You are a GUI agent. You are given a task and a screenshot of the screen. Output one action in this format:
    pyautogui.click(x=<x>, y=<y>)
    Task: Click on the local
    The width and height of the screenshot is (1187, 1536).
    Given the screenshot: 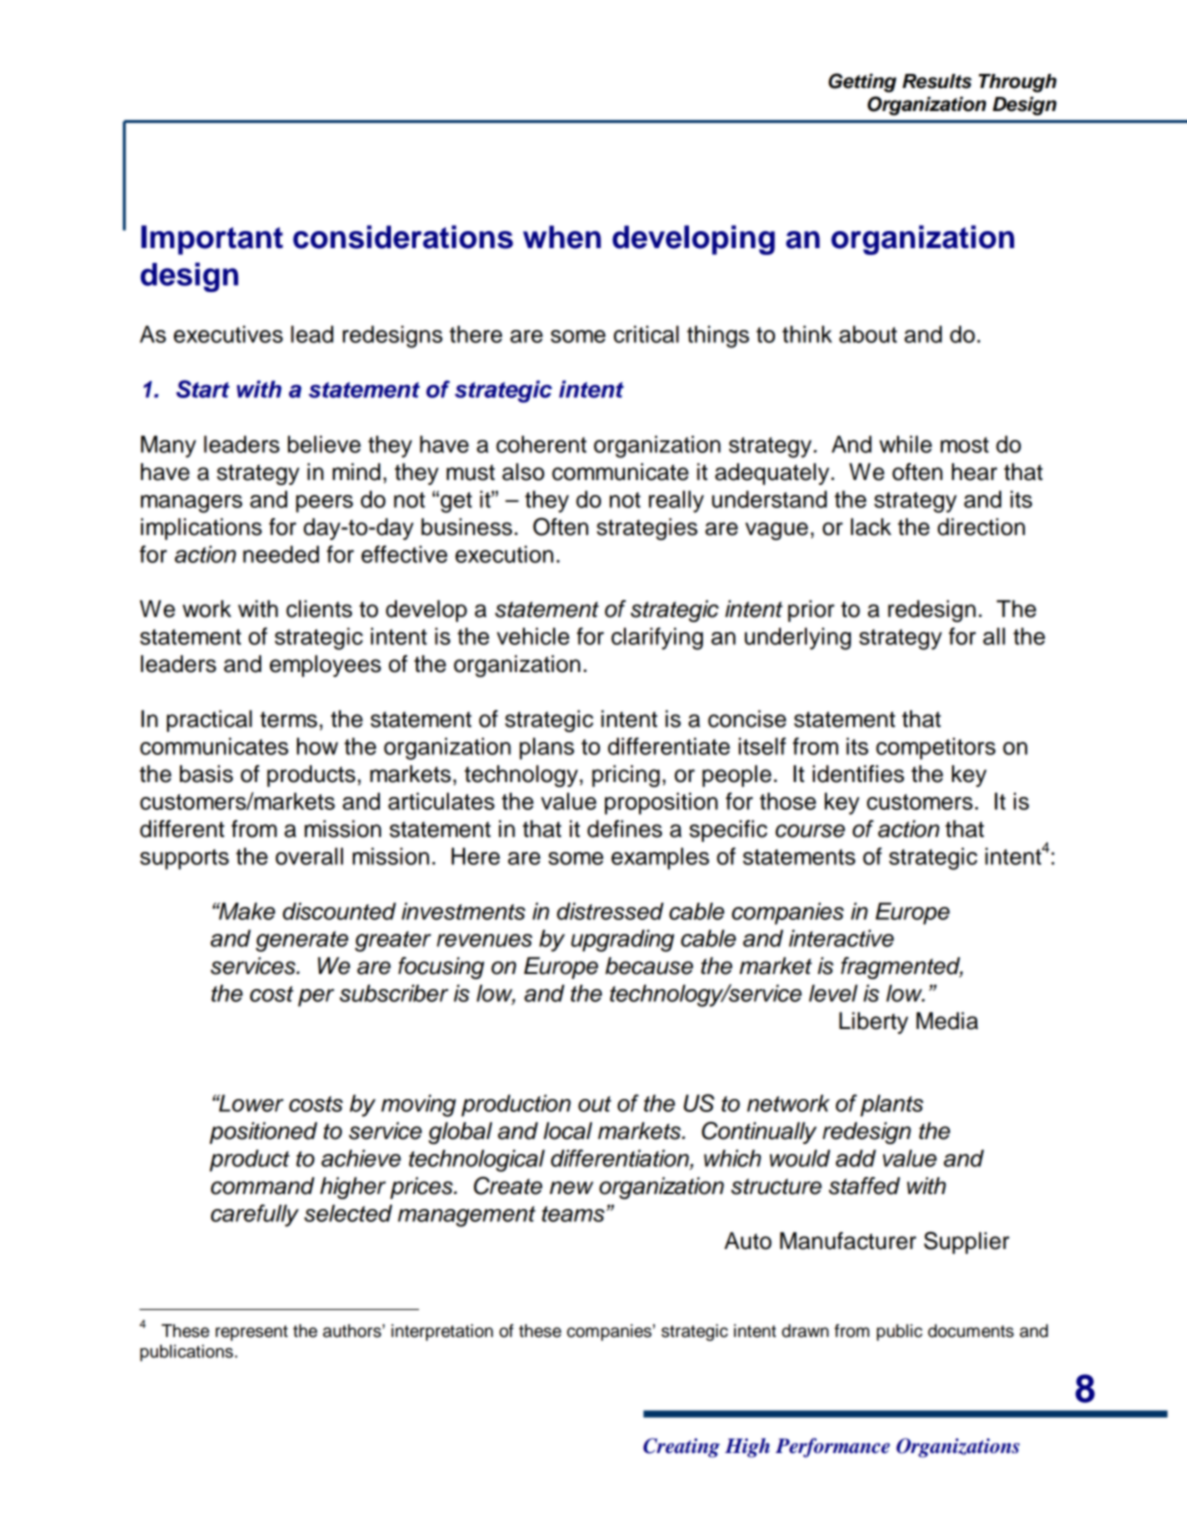 What is the action you would take?
    pyautogui.click(x=567, y=1131)
